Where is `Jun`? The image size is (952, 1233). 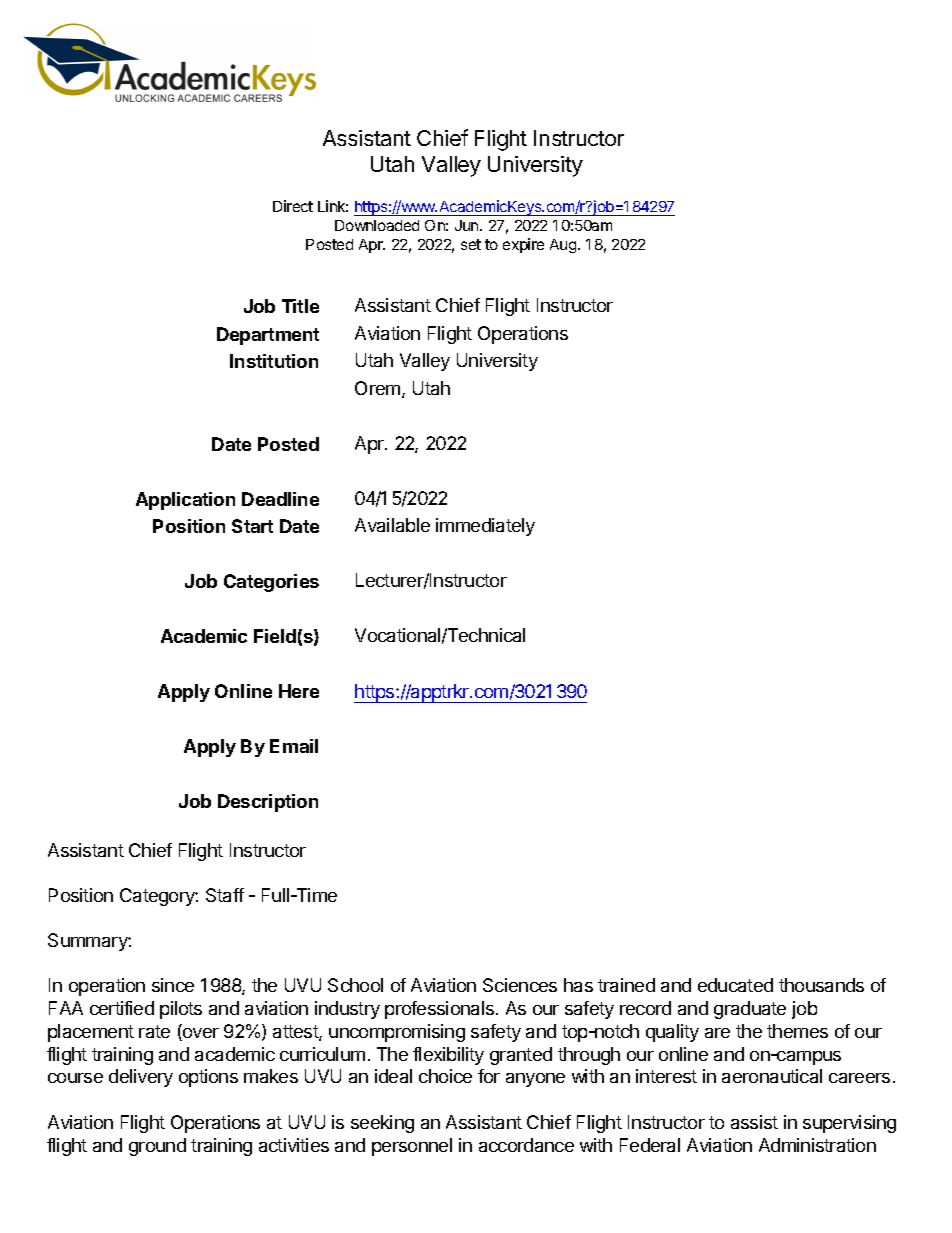 Jun is located at coordinates (468, 225).
